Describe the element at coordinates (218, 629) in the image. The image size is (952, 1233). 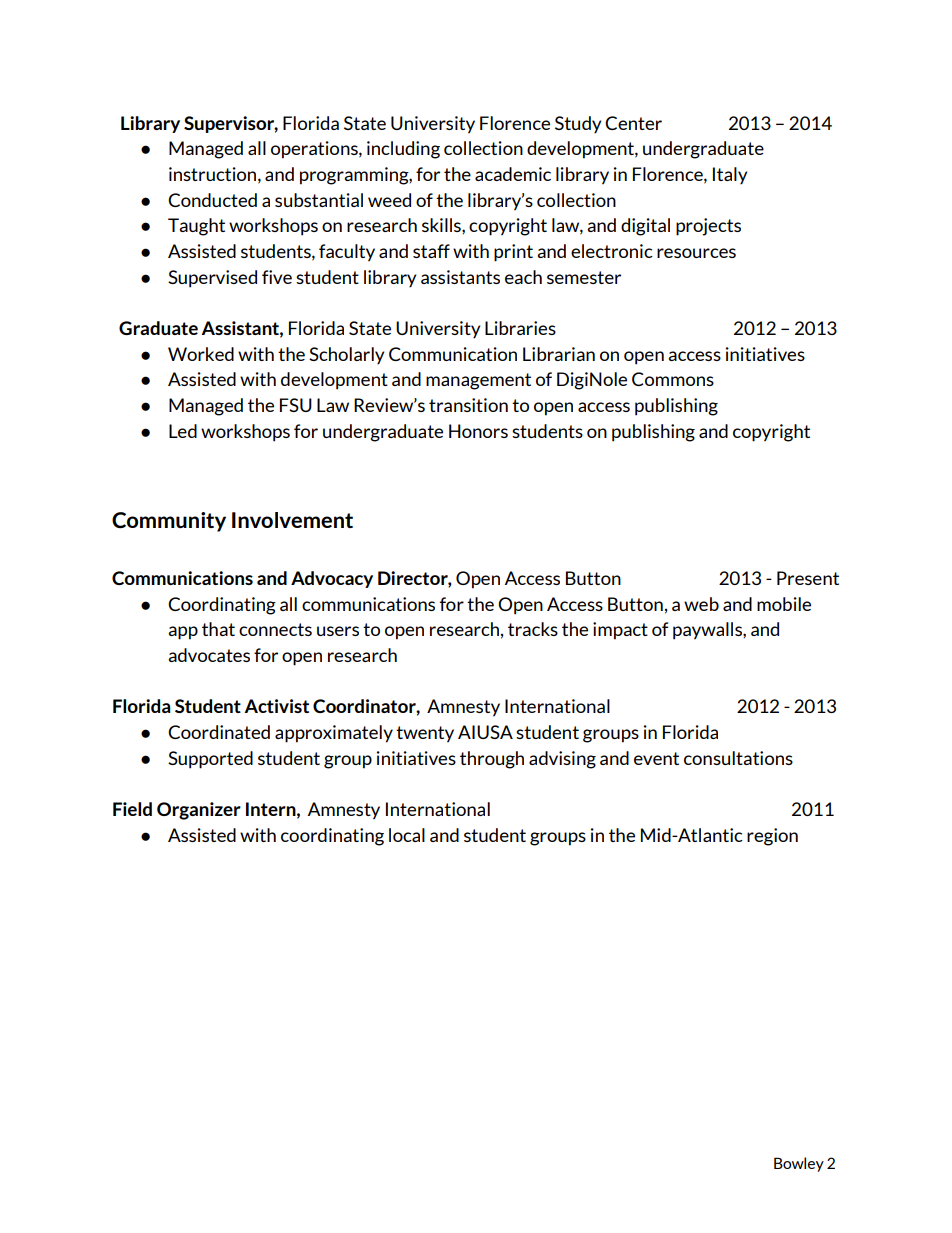
I see `that` at that location.
